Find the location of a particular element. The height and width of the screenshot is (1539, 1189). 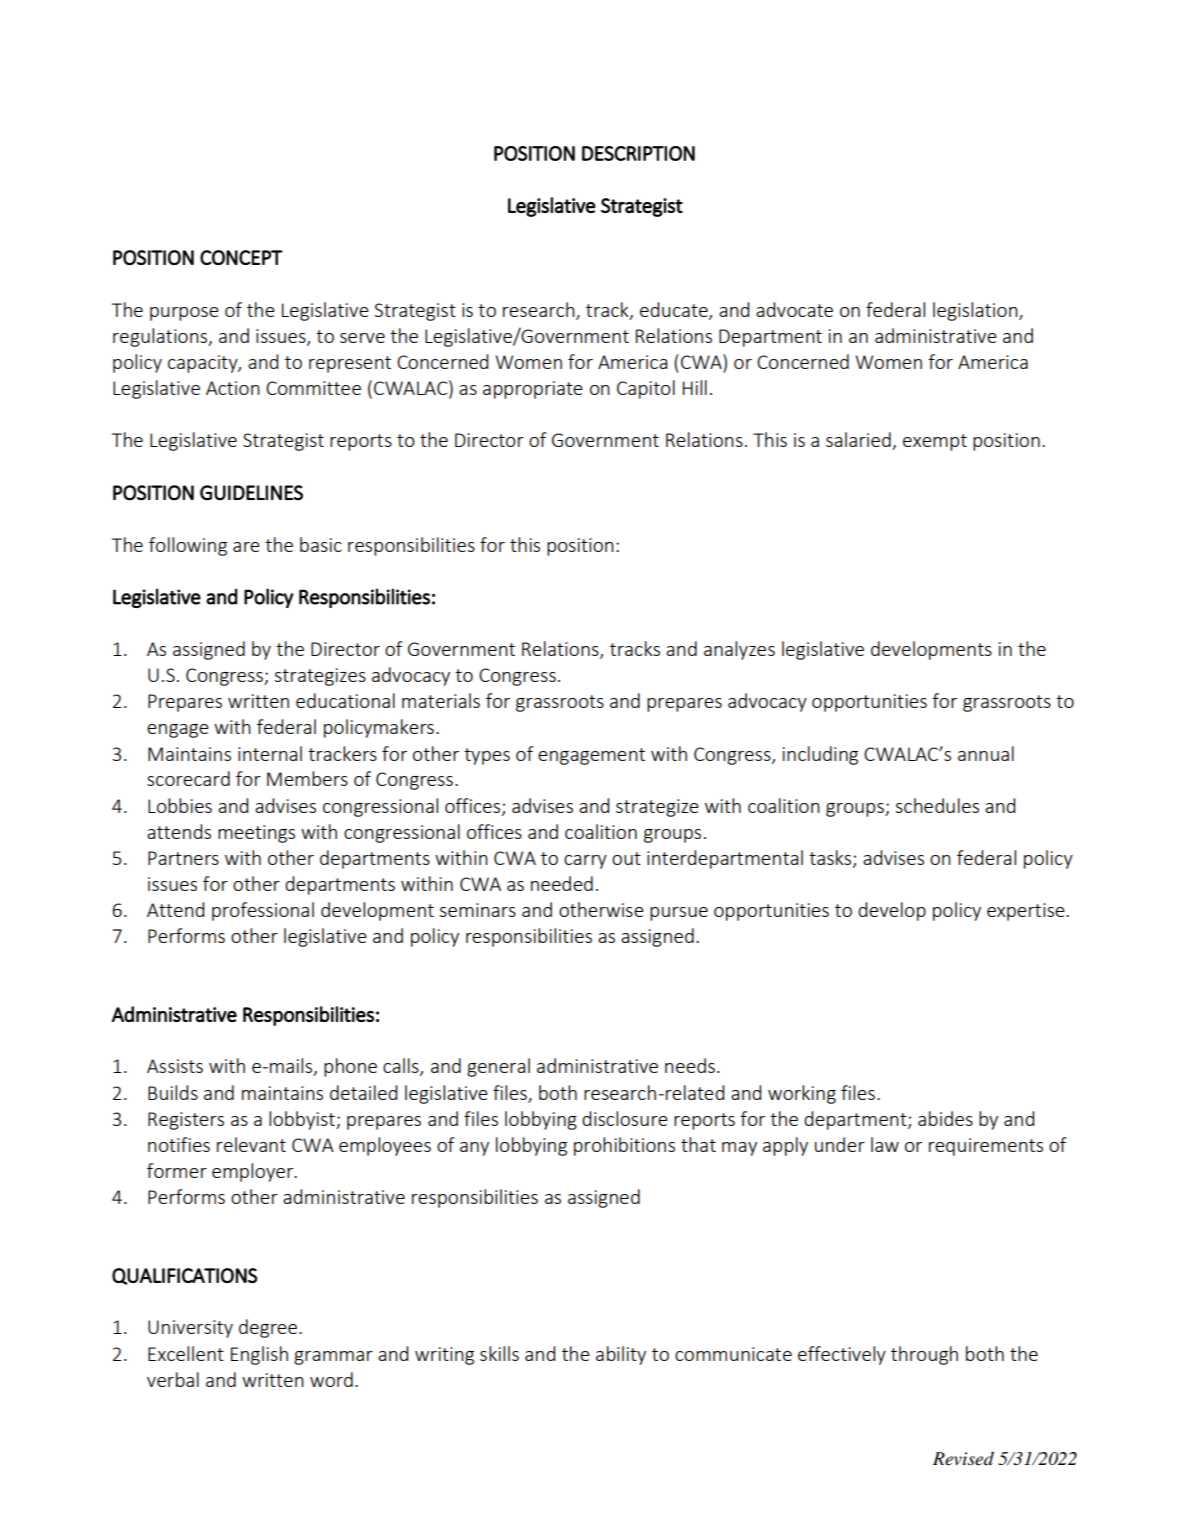

word is located at coordinates (331, 1379).
